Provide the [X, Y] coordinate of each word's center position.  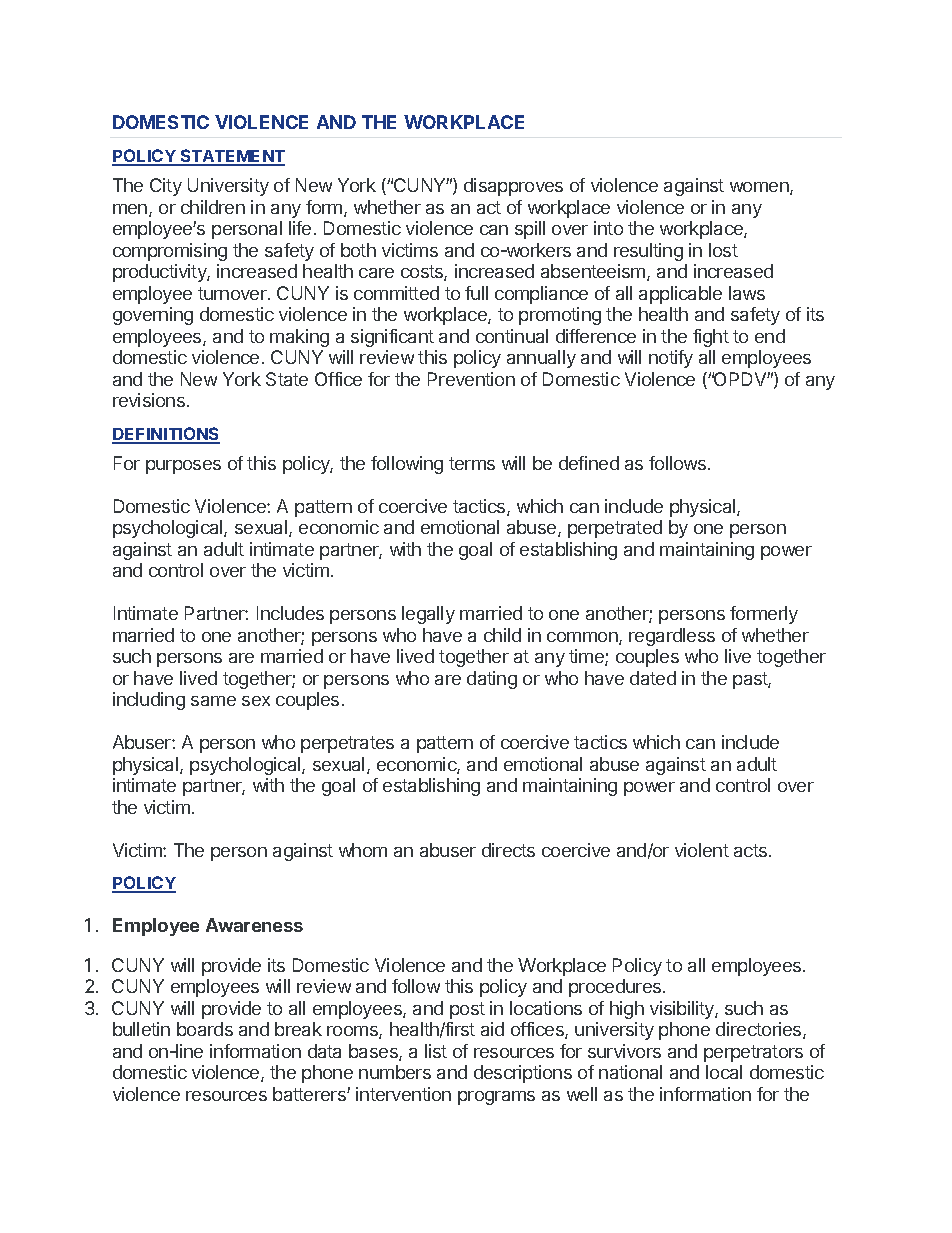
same [213, 701]
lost [723, 250]
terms [472, 463]
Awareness [254, 925]
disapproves [513, 187]
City [166, 187]
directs [508, 850]
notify [671, 359]
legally [428, 615]
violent [702, 850]
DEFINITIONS [166, 435]
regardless [672, 637]
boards [205, 1029]
